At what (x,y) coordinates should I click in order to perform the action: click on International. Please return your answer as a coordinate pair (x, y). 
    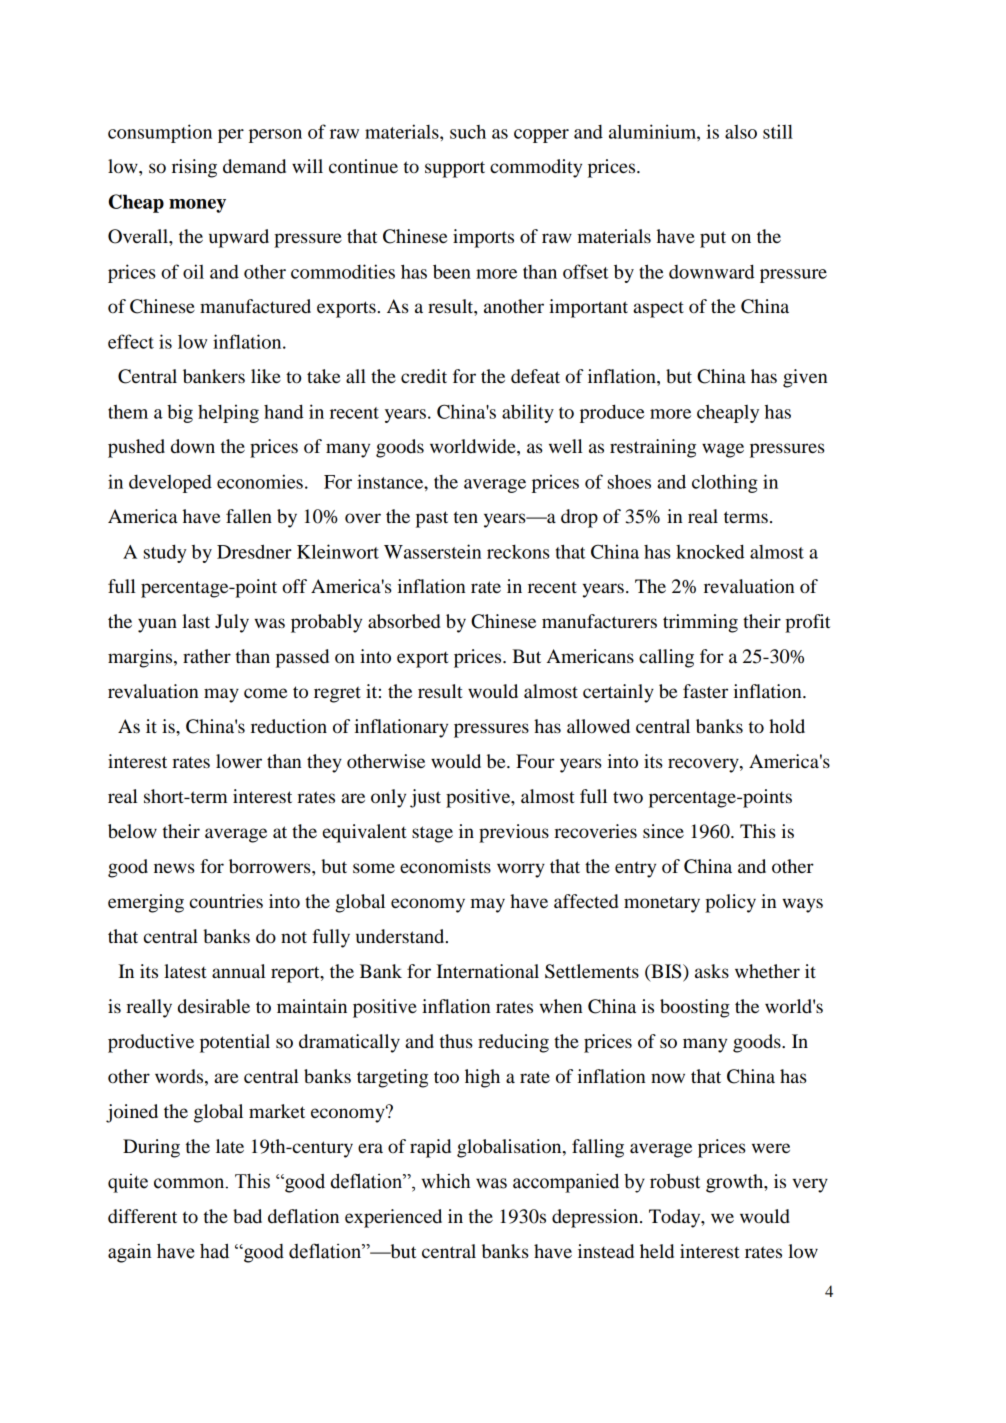
    Looking at the image, I should click on (487, 971).
